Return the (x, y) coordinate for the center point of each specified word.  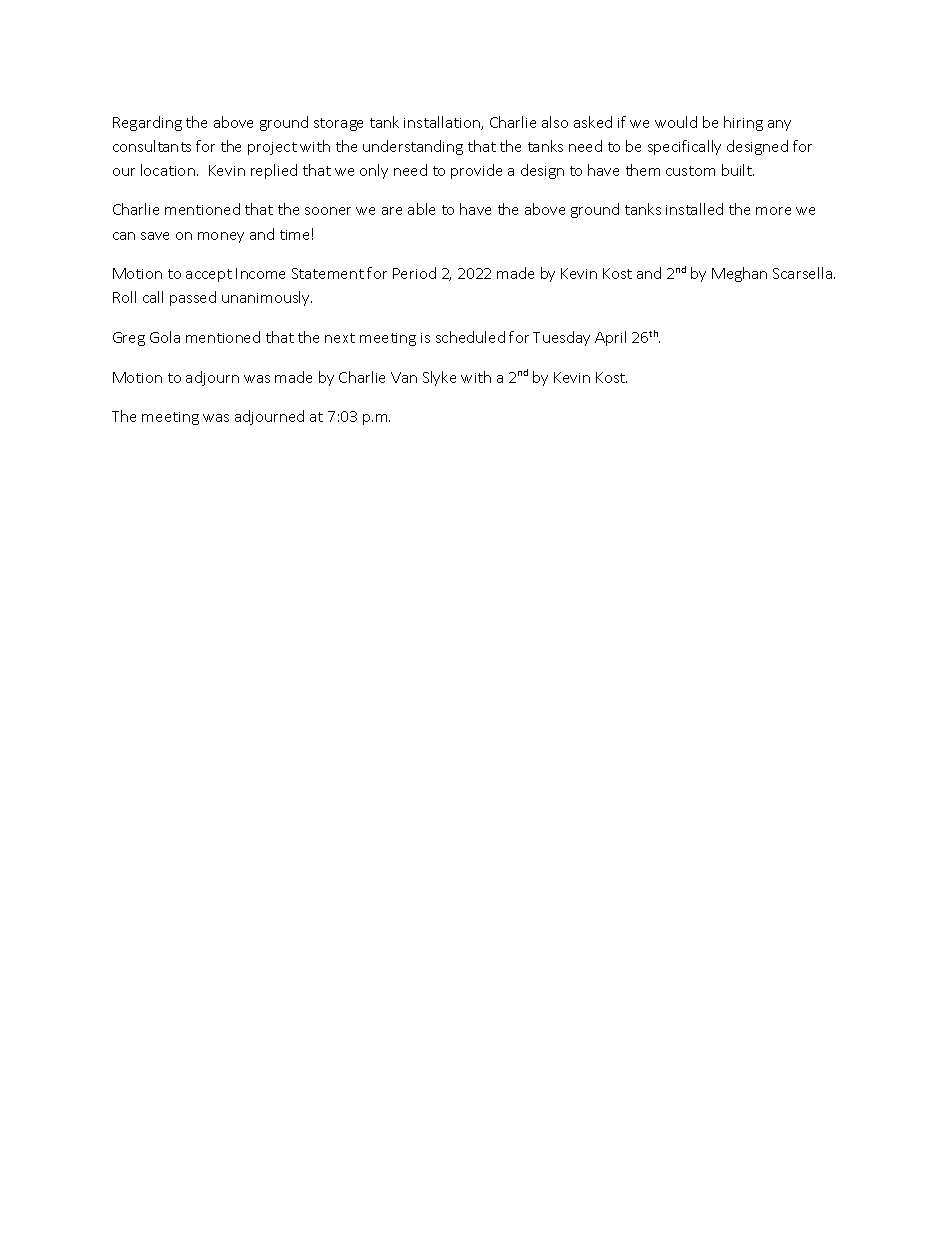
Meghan (739, 274)
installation (443, 123)
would (676, 122)
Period (414, 273)
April (610, 338)
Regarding (147, 123)
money (221, 237)
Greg (129, 339)
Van (404, 377)
